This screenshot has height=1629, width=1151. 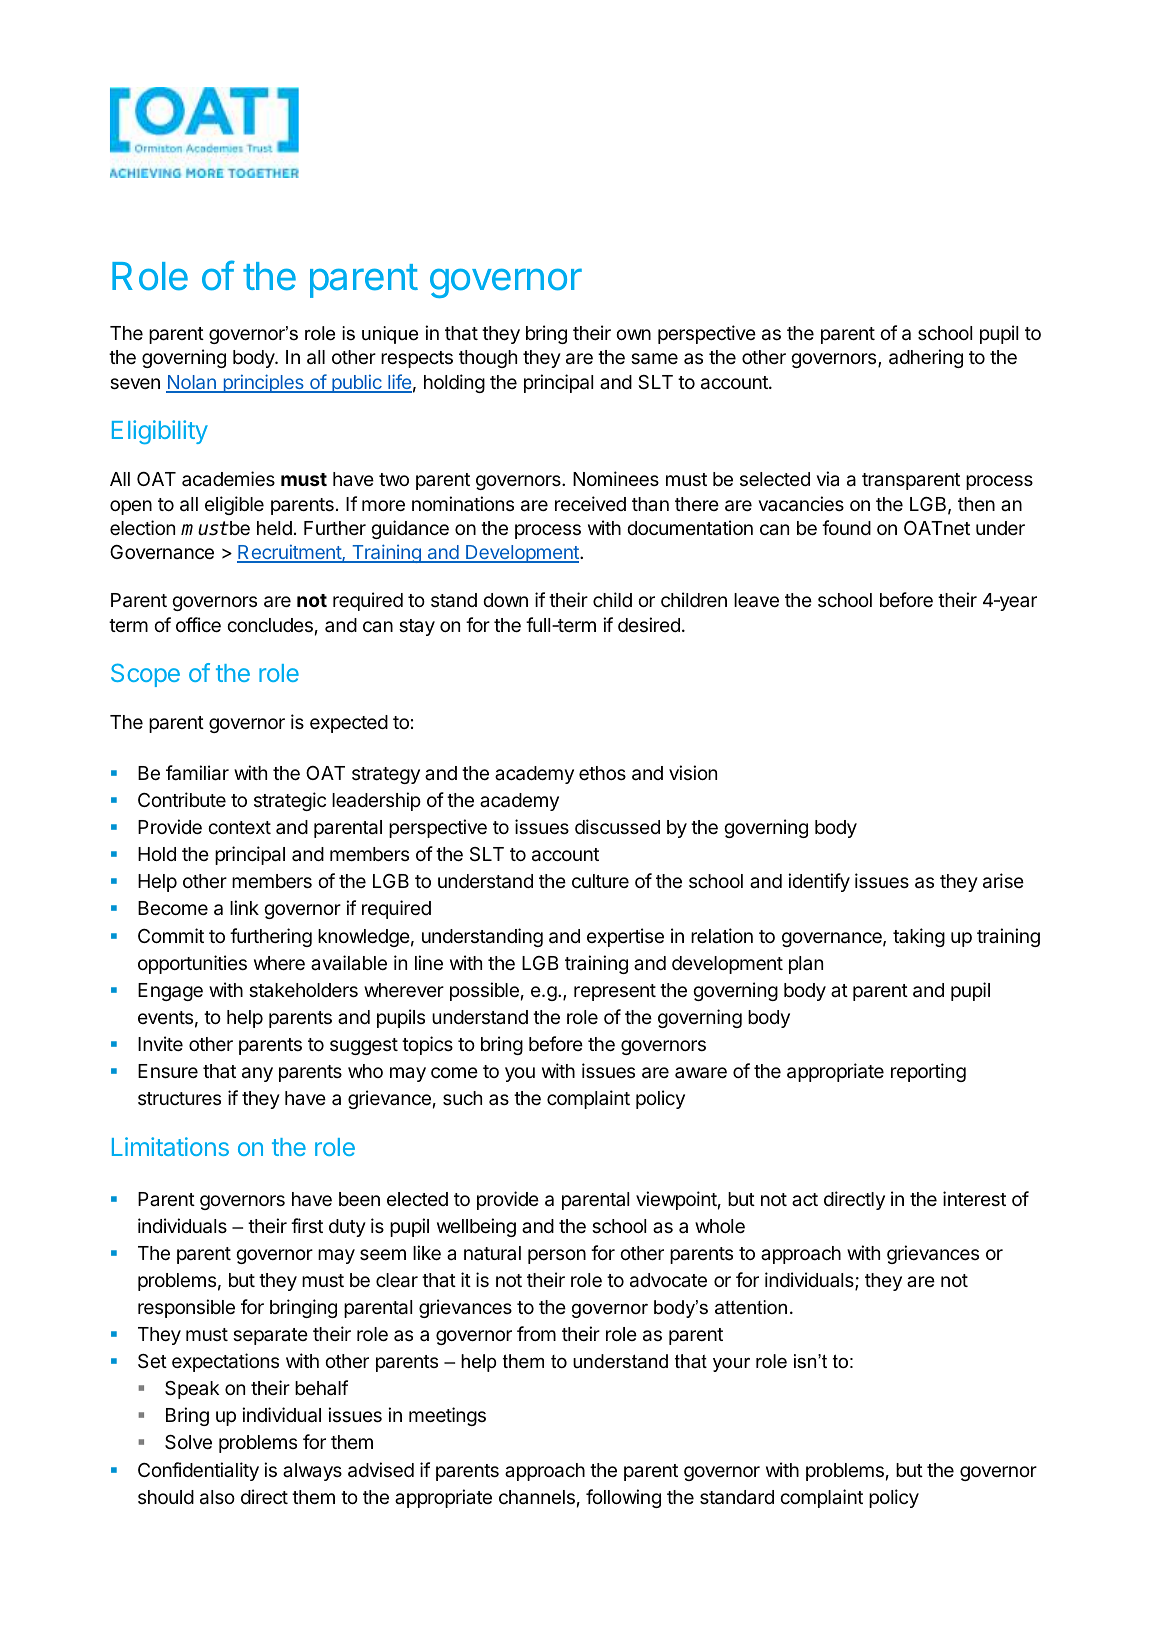 What do you see at coordinates (926, 358) in the screenshot?
I see `adhering` at bounding box center [926, 358].
